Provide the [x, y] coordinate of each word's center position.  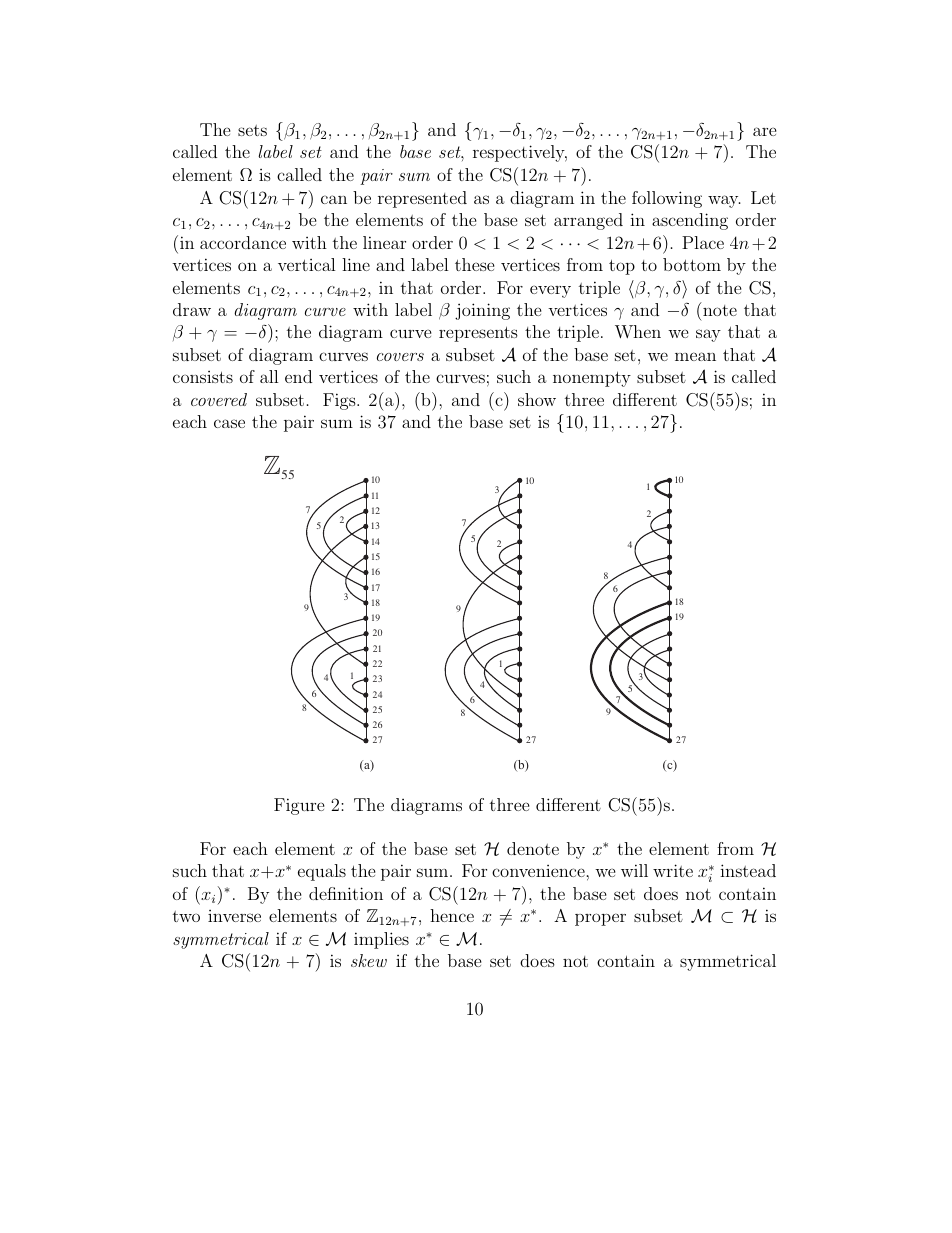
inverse [234, 916]
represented [422, 199]
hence [452, 915]
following [667, 199]
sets [252, 130]
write [673, 870]
